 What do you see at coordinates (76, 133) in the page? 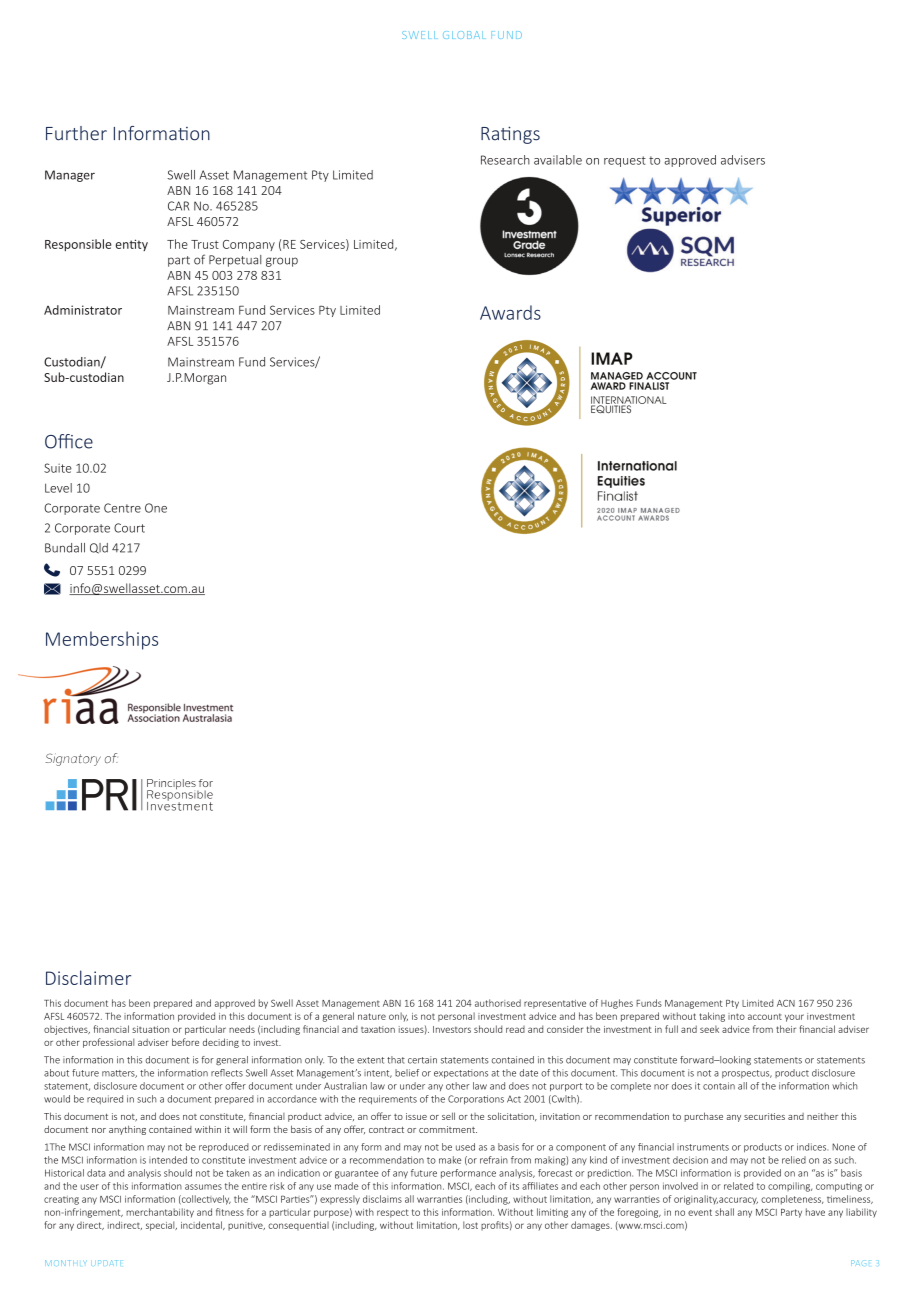
I see `Further` at bounding box center [76, 133].
